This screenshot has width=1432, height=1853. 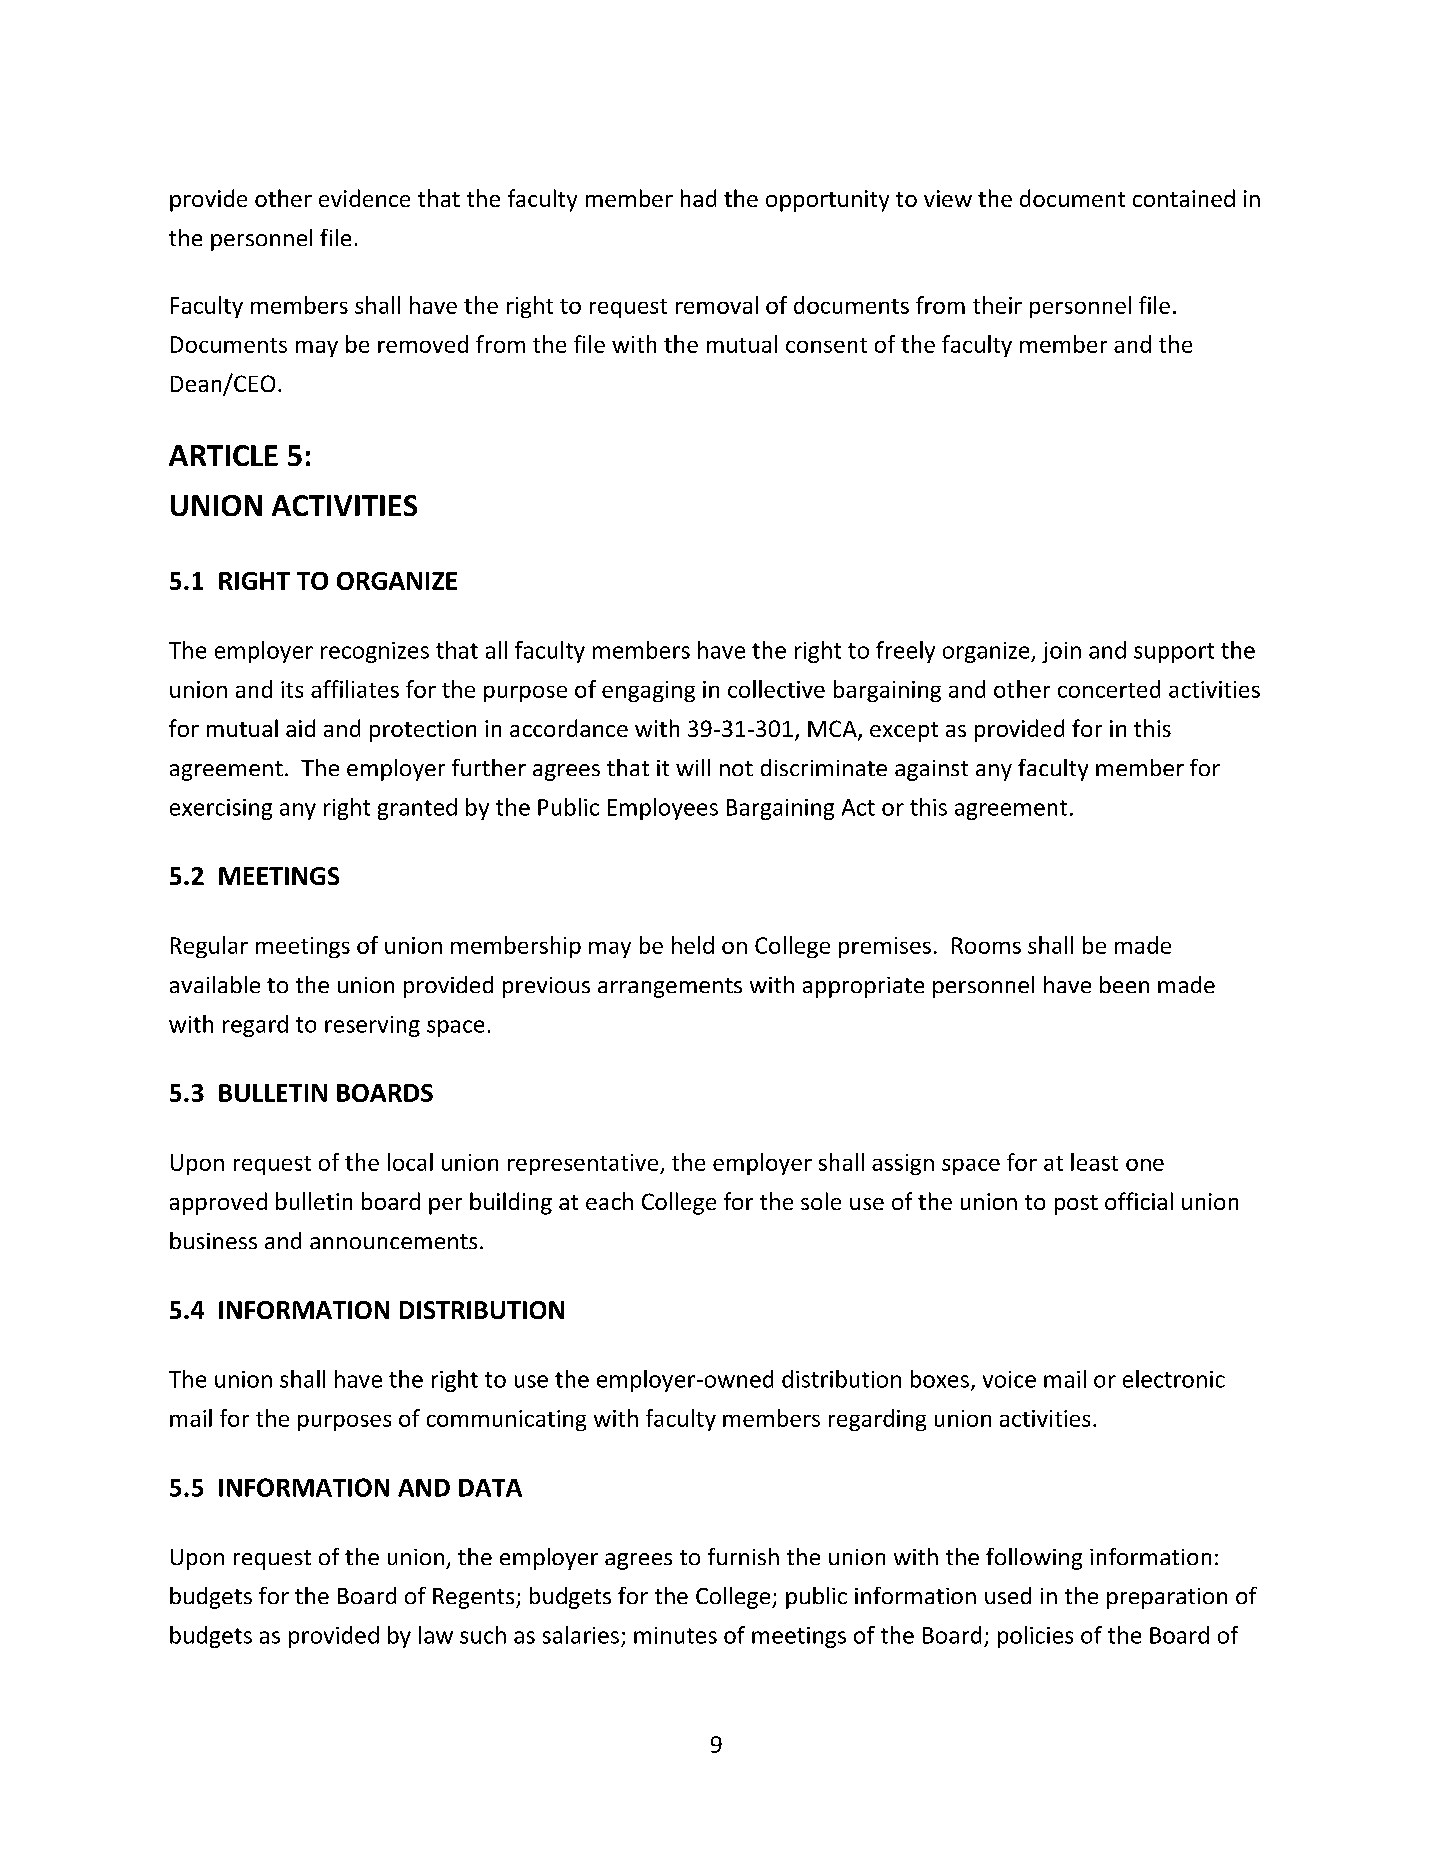 I want to click on minutes, so click(x=675, y=1635).
